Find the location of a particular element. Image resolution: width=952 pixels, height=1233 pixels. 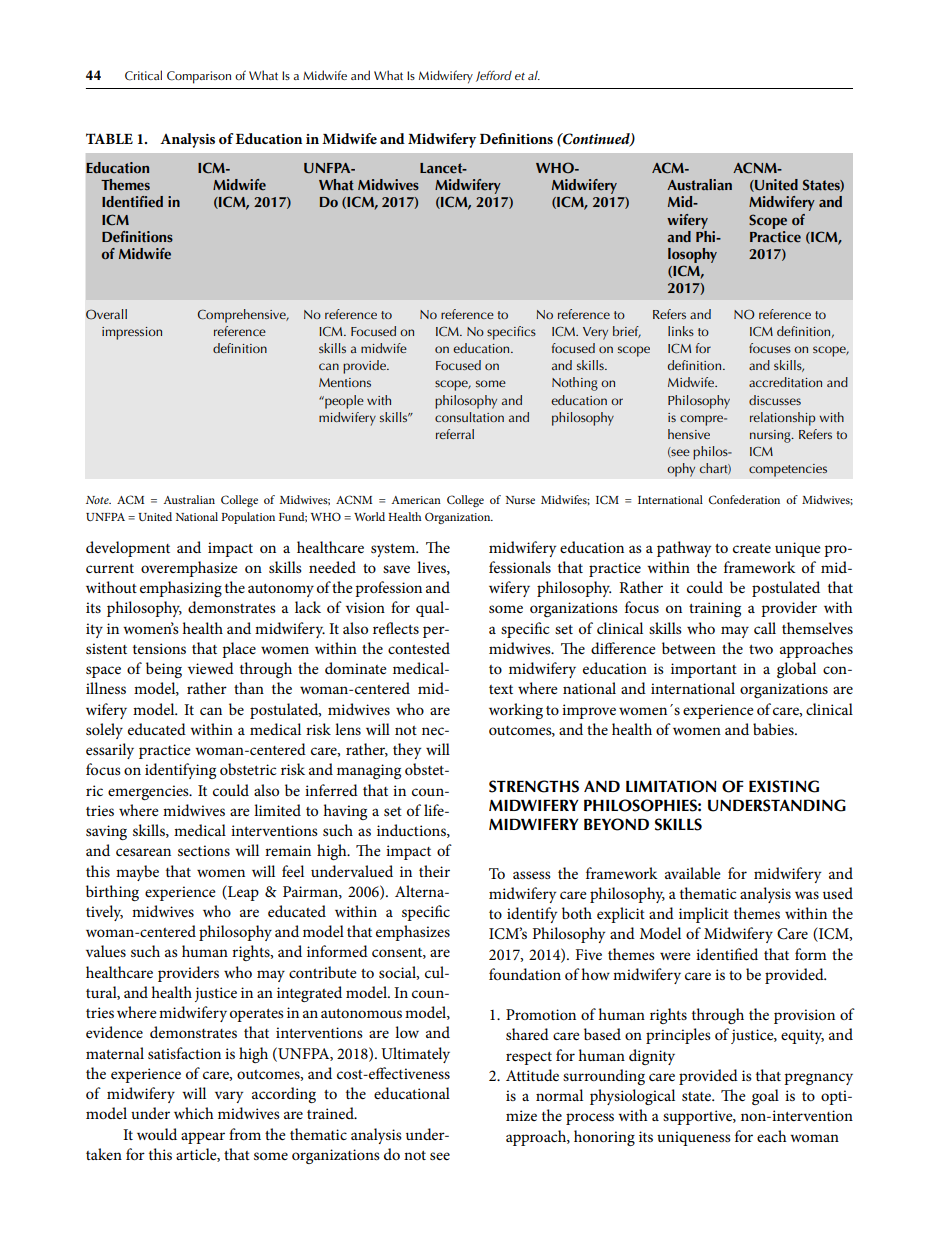

they is located at coordinates (407, 751).
